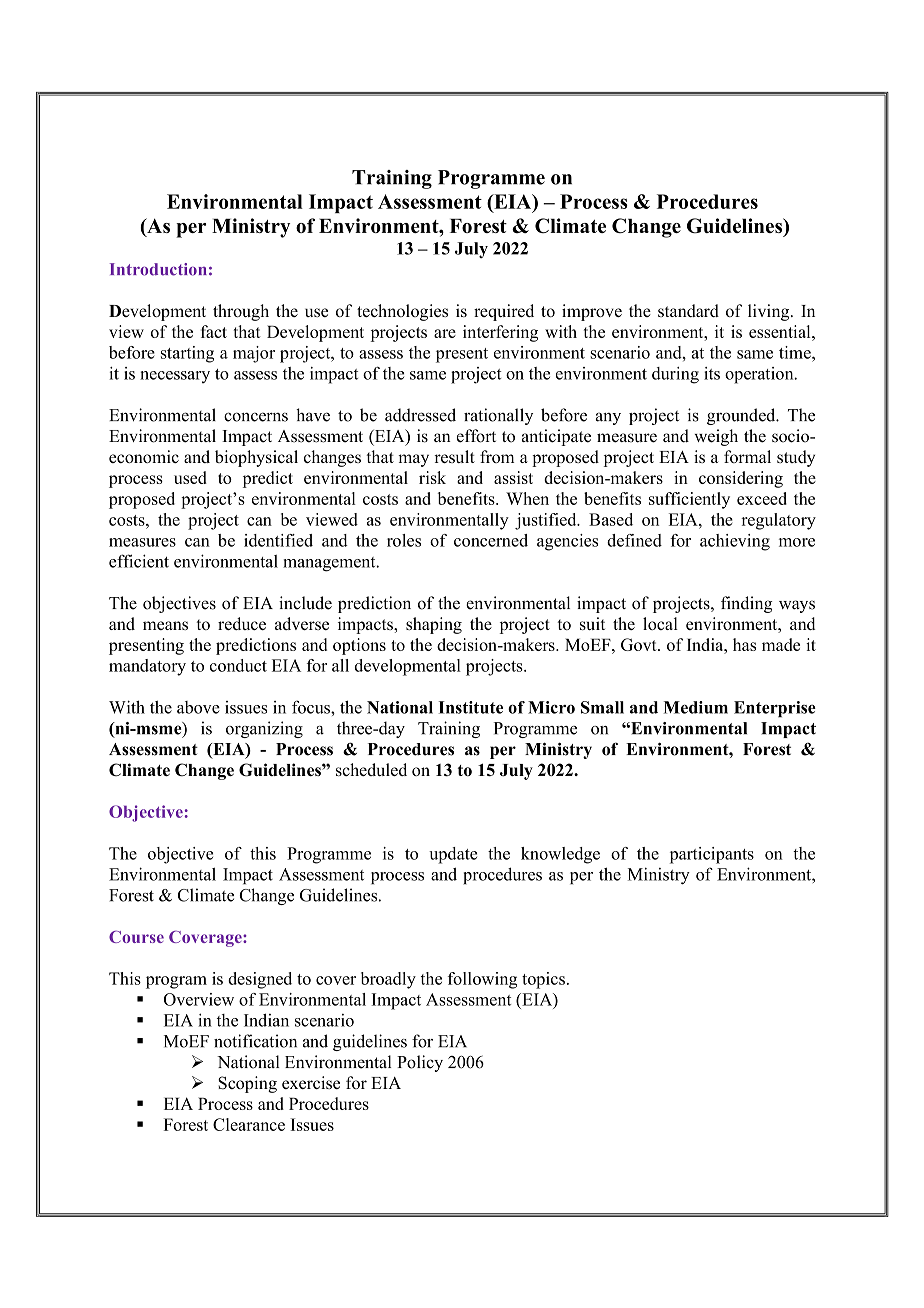 This screenshot has width=924, height=1308. What do you see at coordinates (420, 1063) in the screenshot?
I see `Policy` at bounding box center [420, 1063].
